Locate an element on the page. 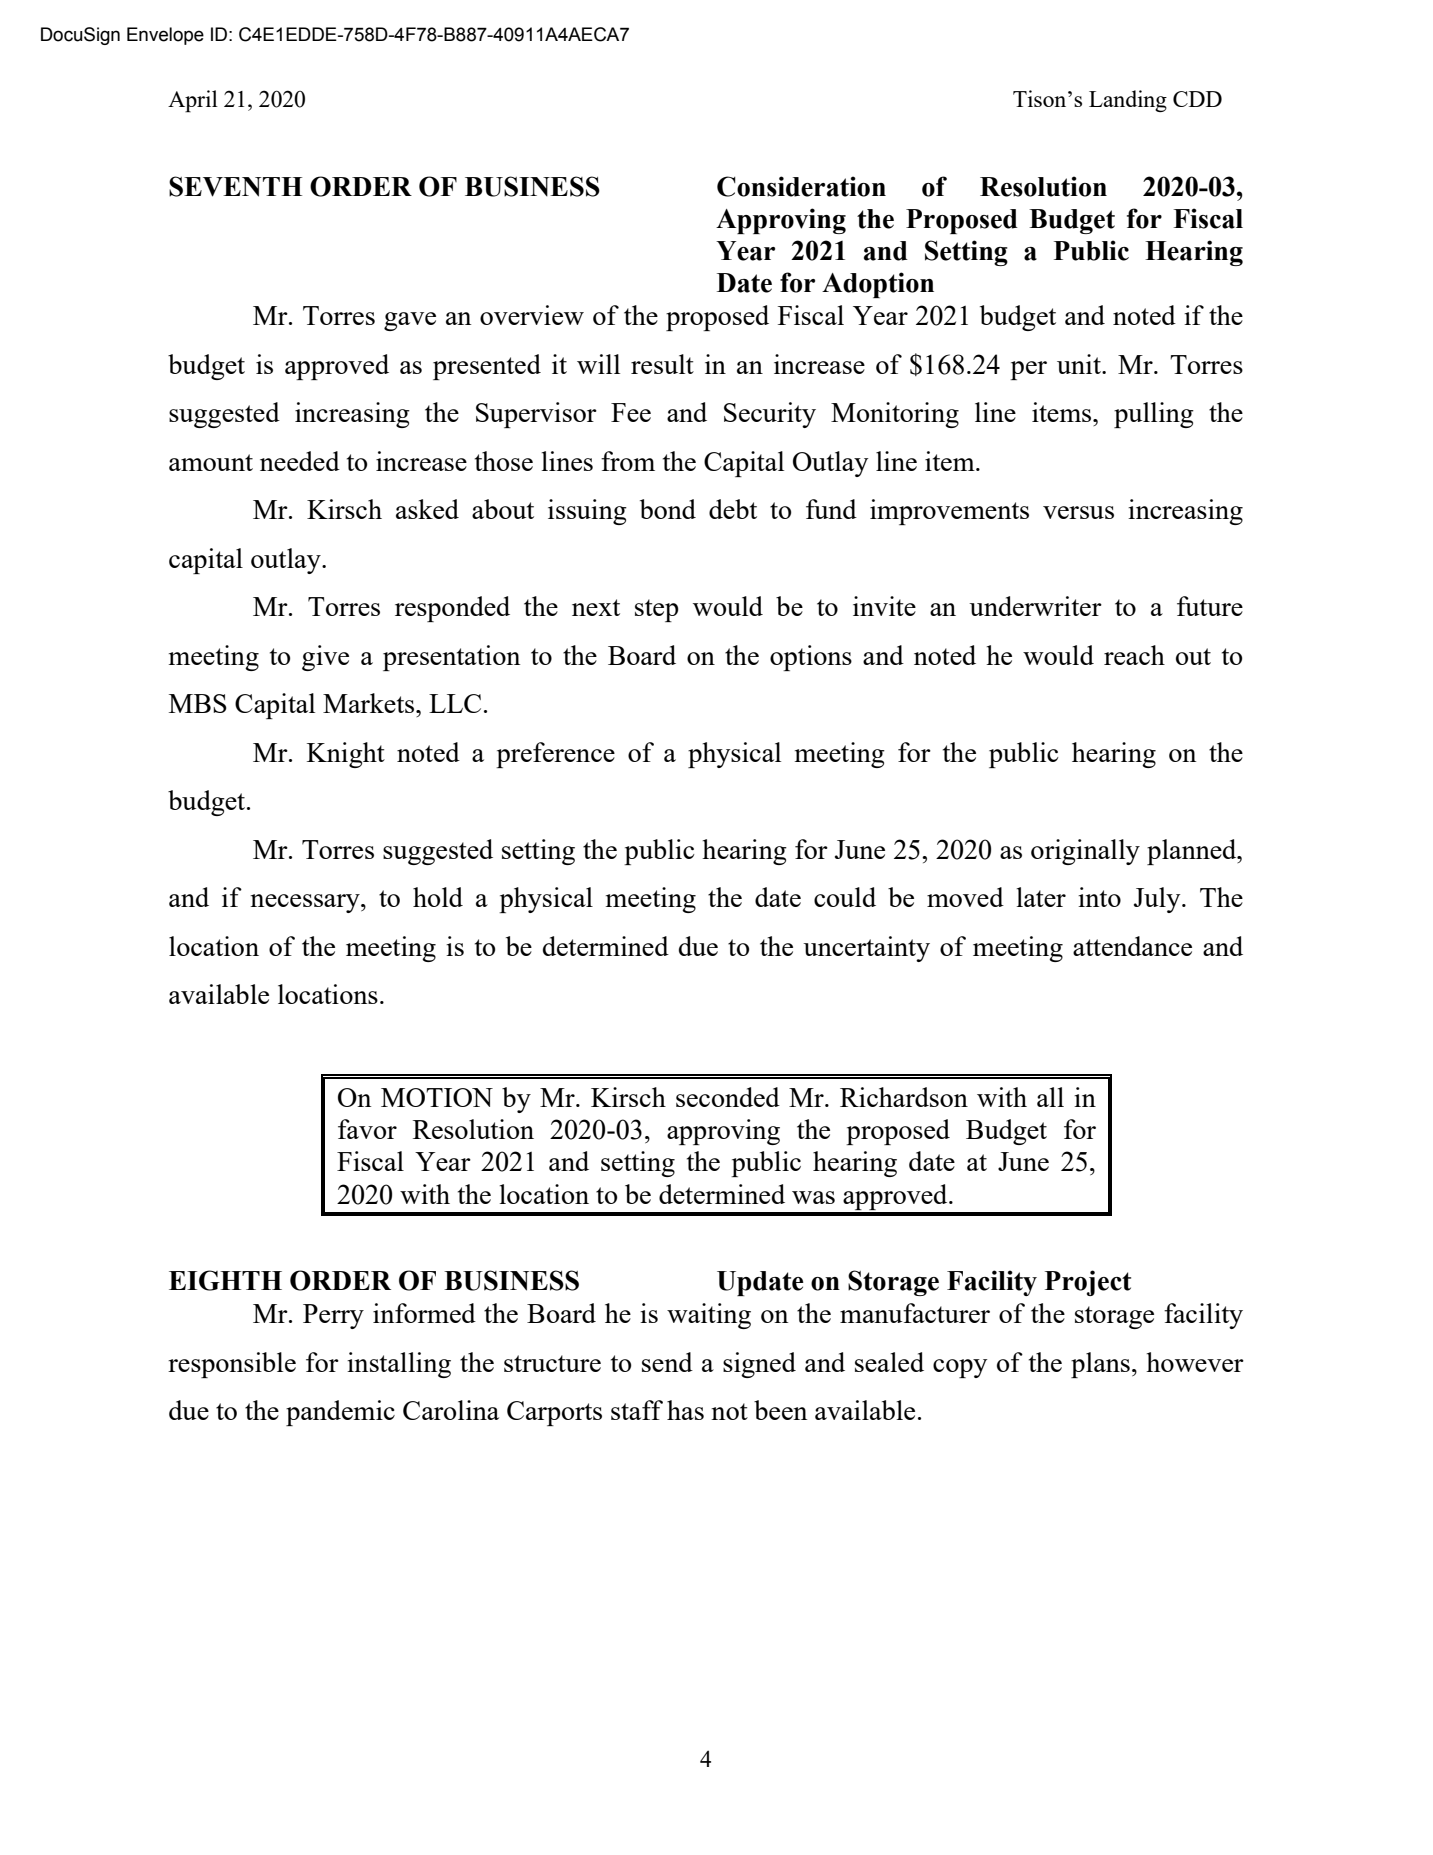  pandemic is located at coordinates (340, 1413).
